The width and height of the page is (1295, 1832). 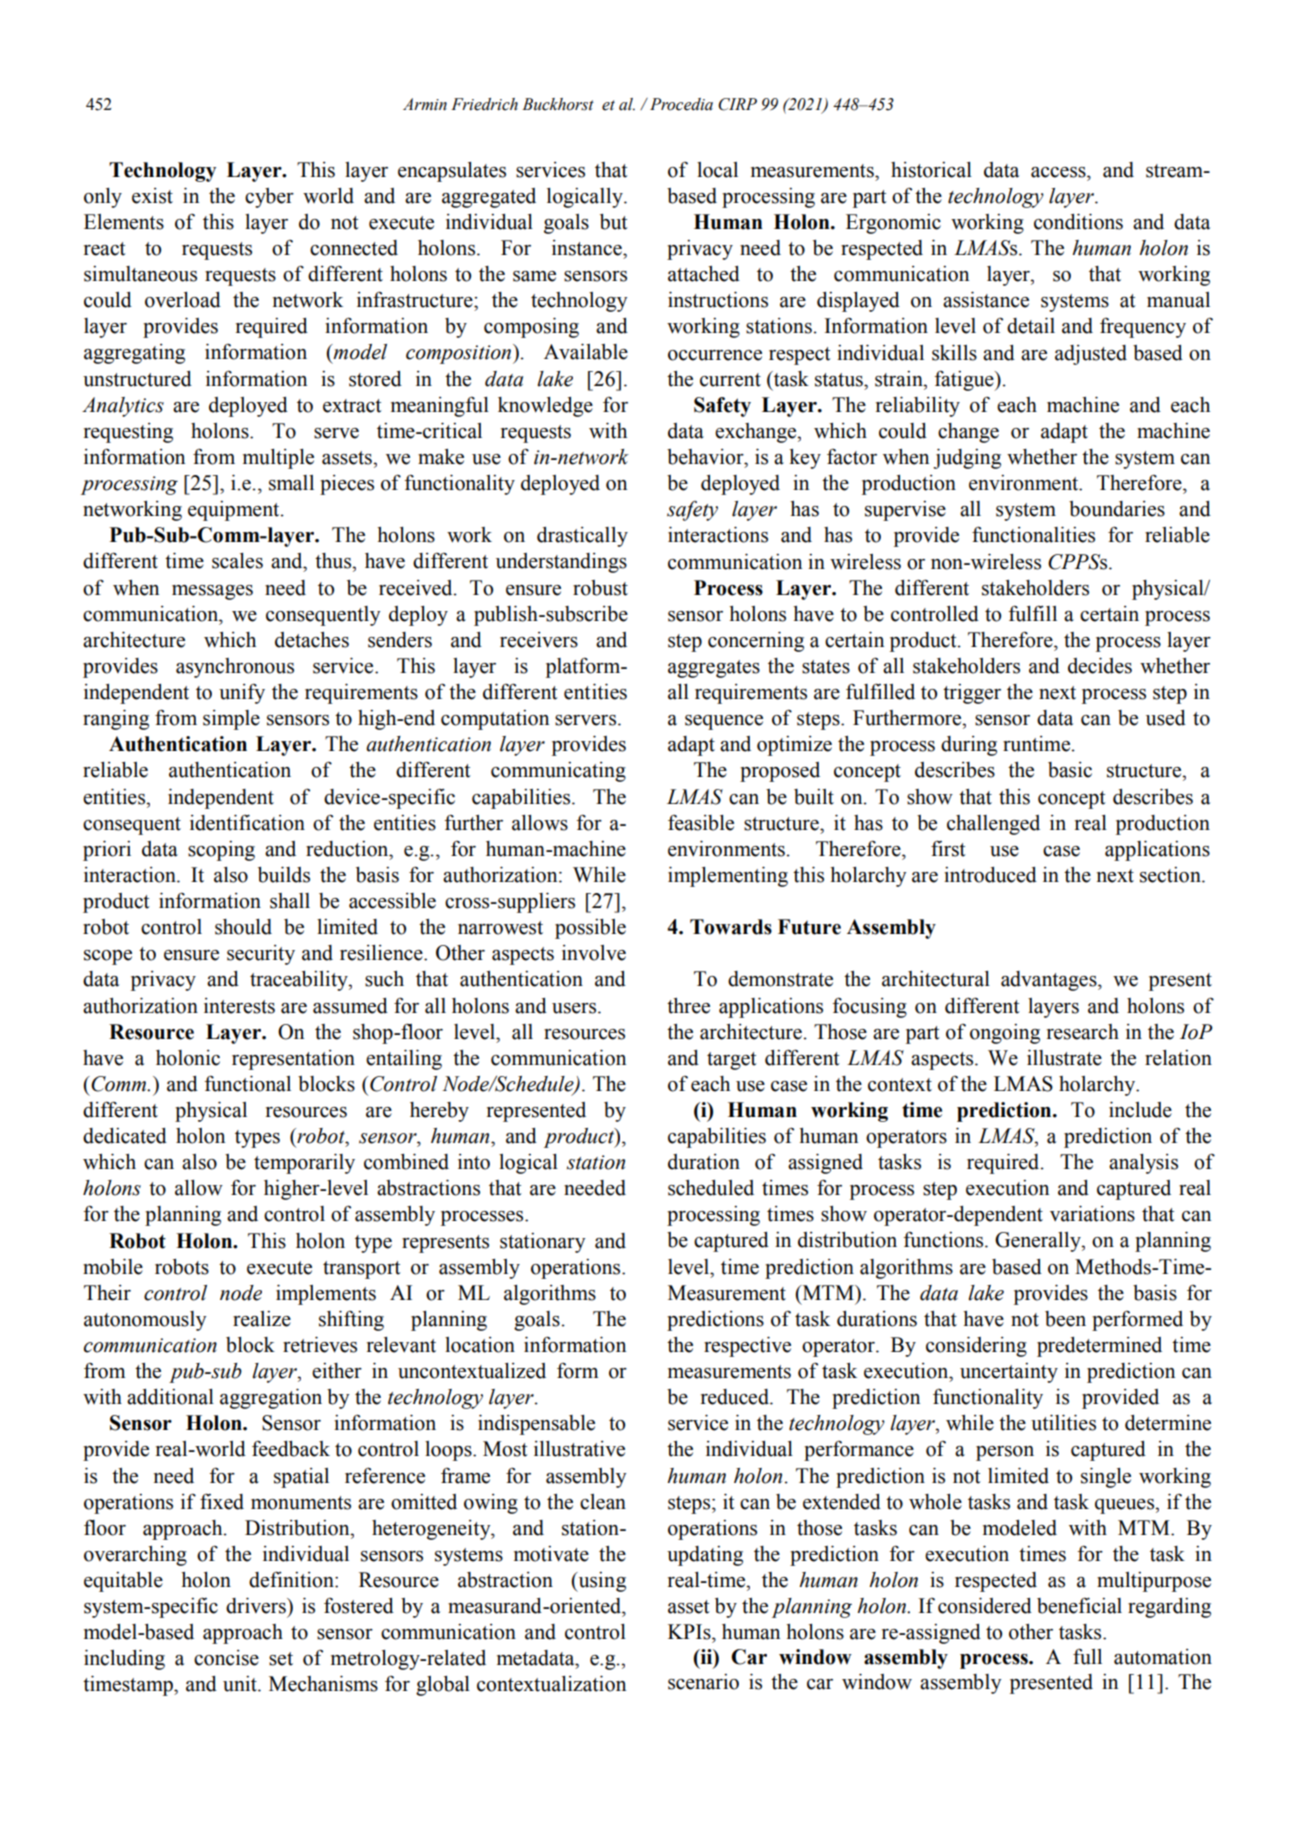 What do you see at coordinates (990, 875) in the page?
I see `introduced` at bounding box center [990, 875].
